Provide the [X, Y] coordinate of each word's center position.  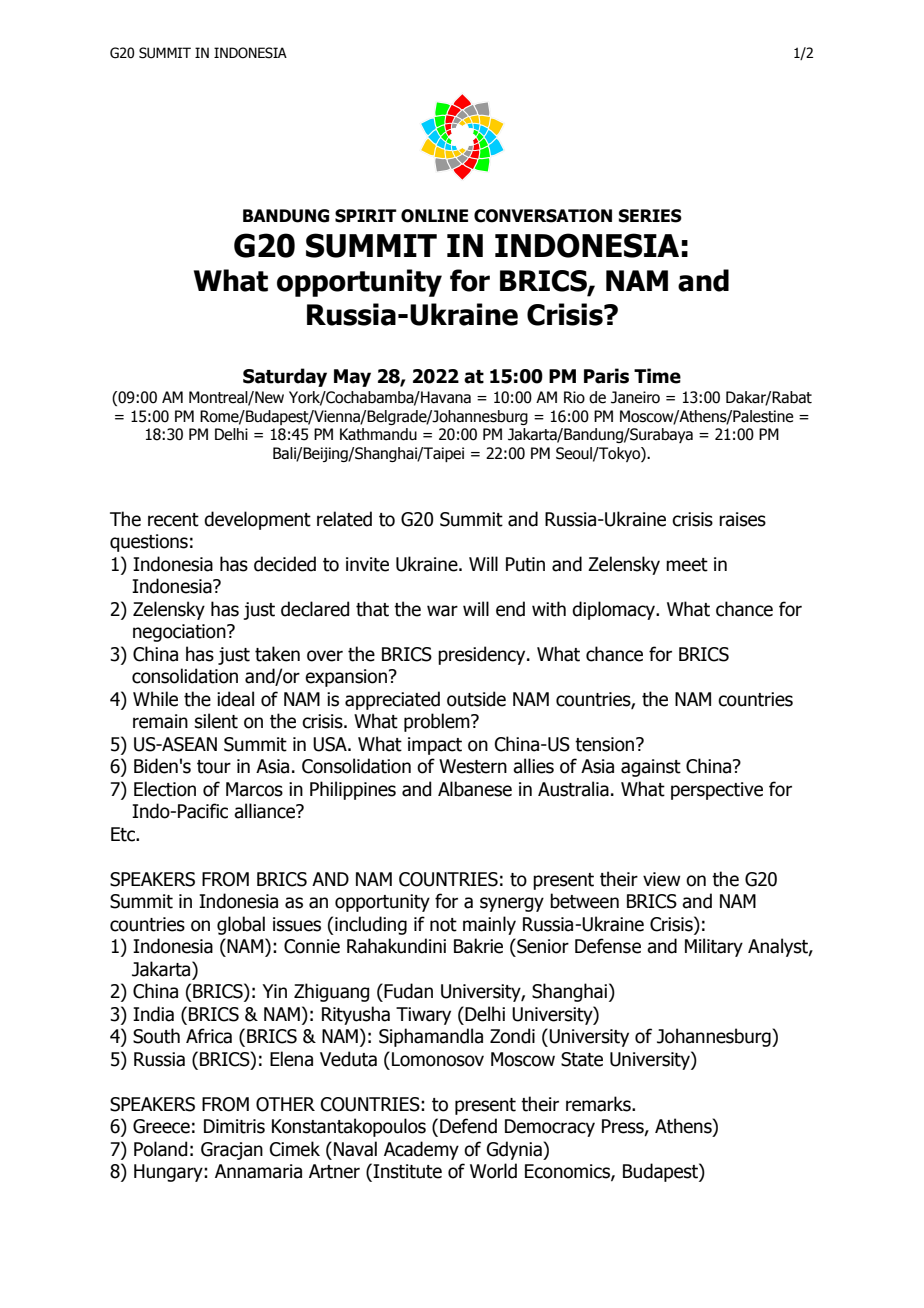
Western [473, 766]
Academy [421, 1150]
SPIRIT [366, 216]
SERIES [650, 216]
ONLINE [434, 216]
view [661, 879]
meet [687, 565]
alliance [266, 811]
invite [367, 564]
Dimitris [234, 1126]
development [257, 520]
